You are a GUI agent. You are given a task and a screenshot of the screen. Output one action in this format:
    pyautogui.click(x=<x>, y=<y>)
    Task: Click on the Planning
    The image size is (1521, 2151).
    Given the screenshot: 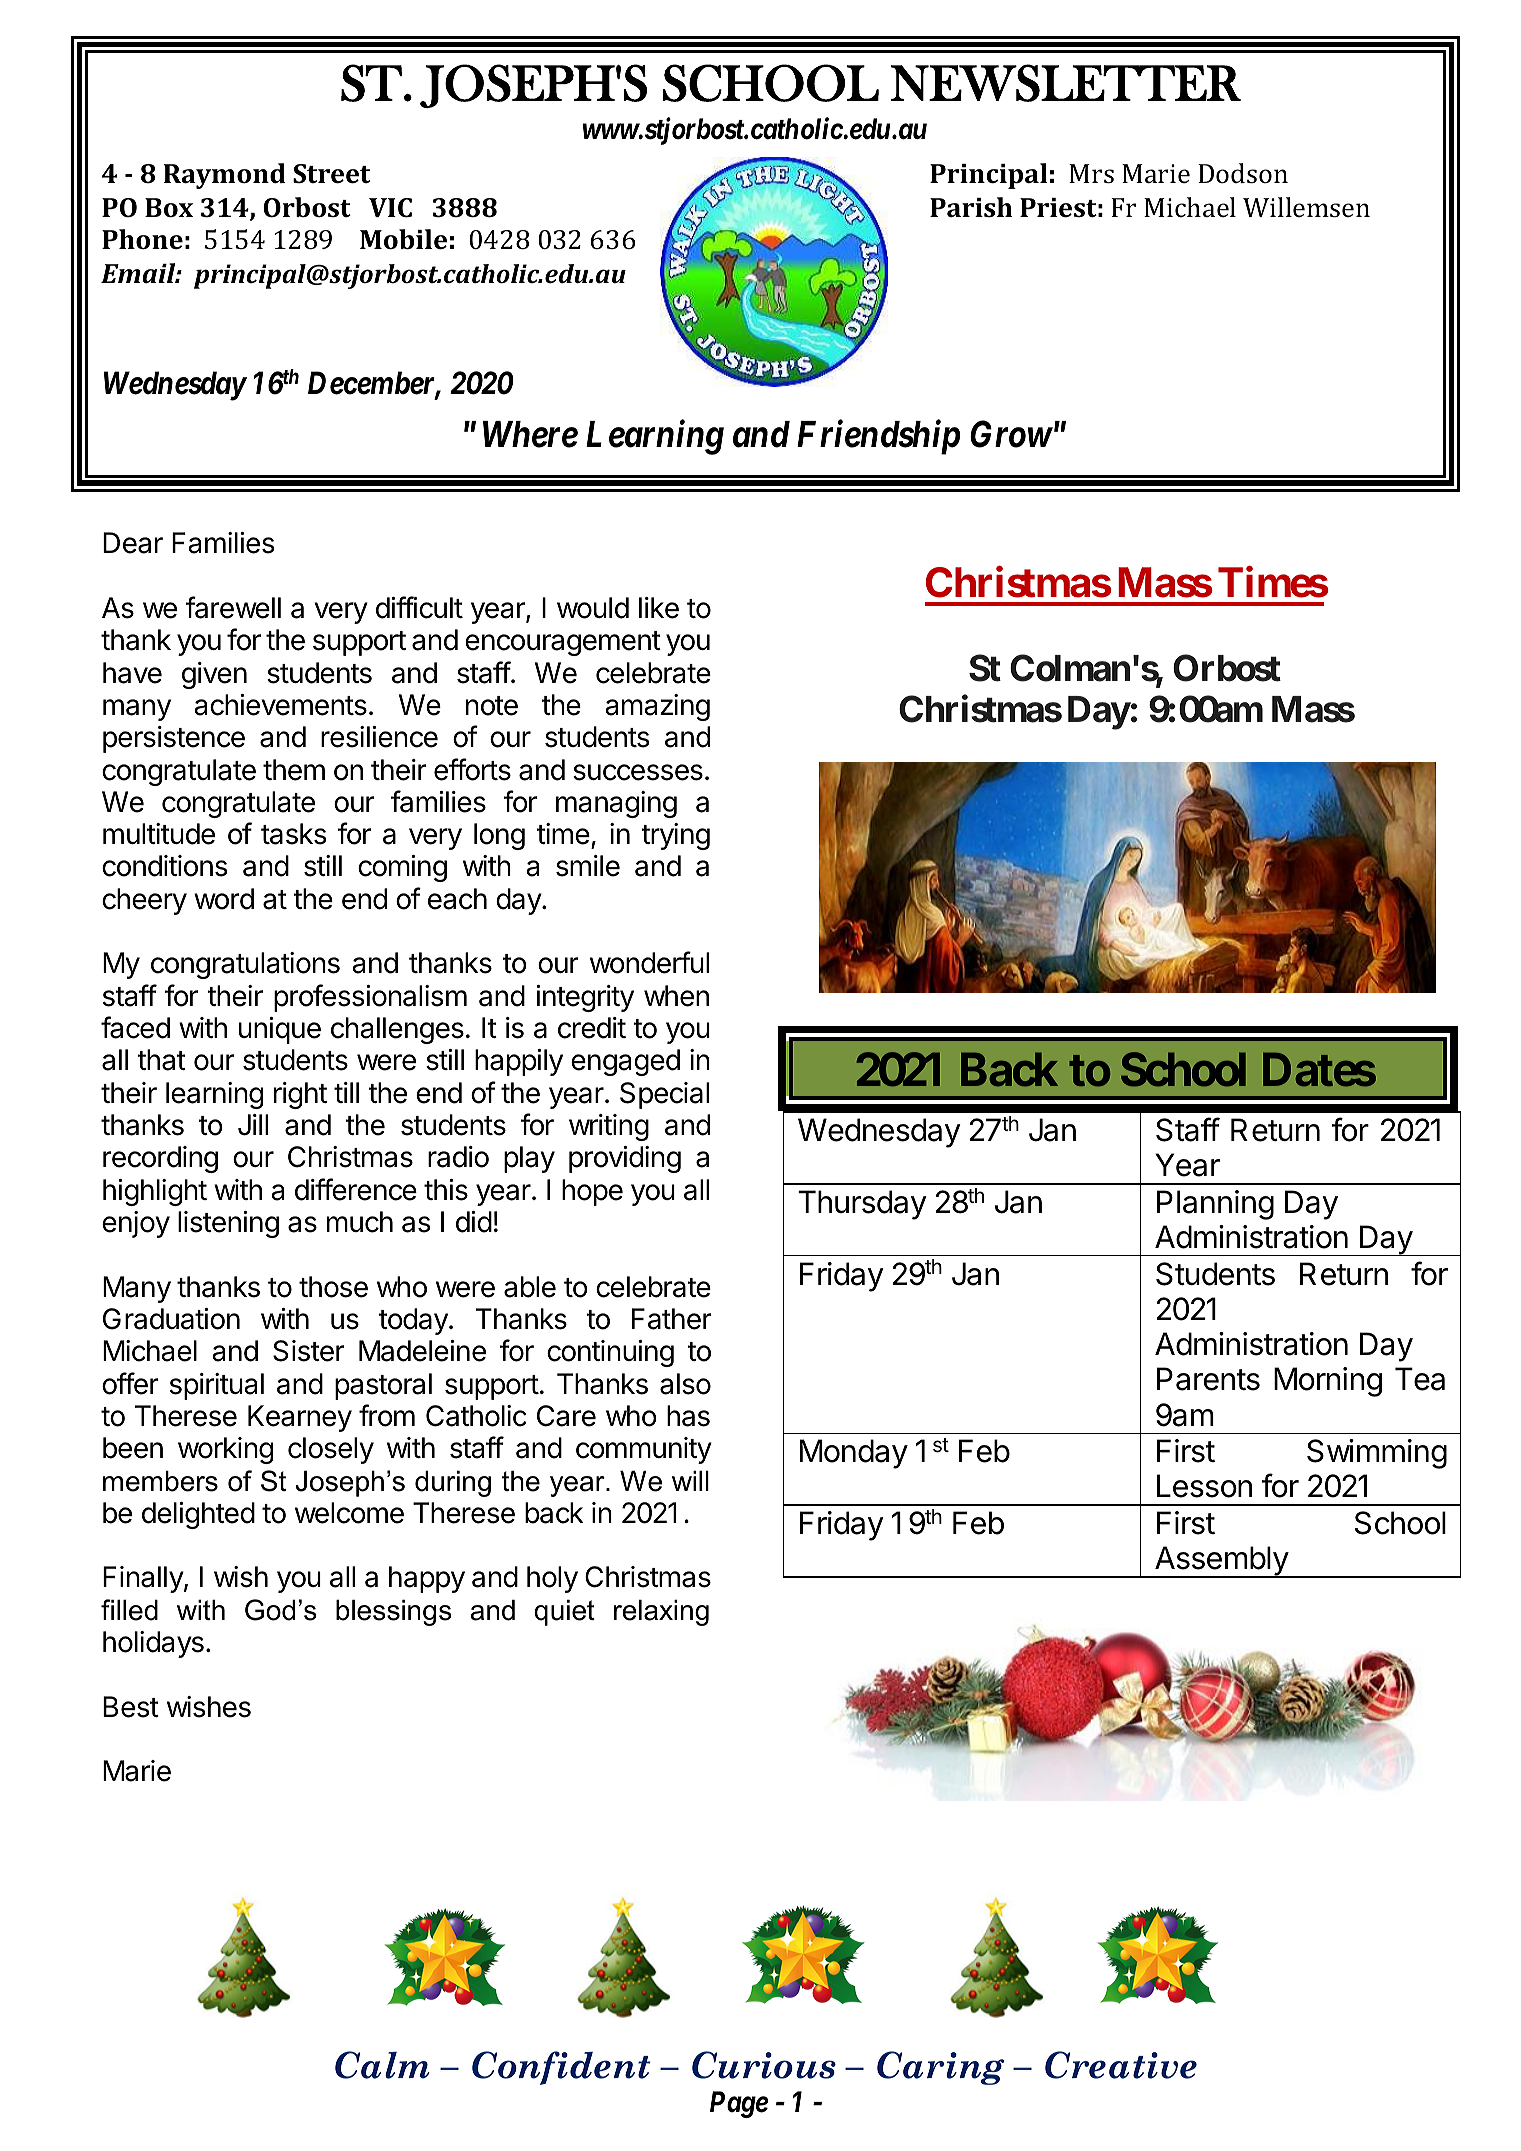 What is the action you would take?
    pyautogui.click(x=1215, y=1205)
